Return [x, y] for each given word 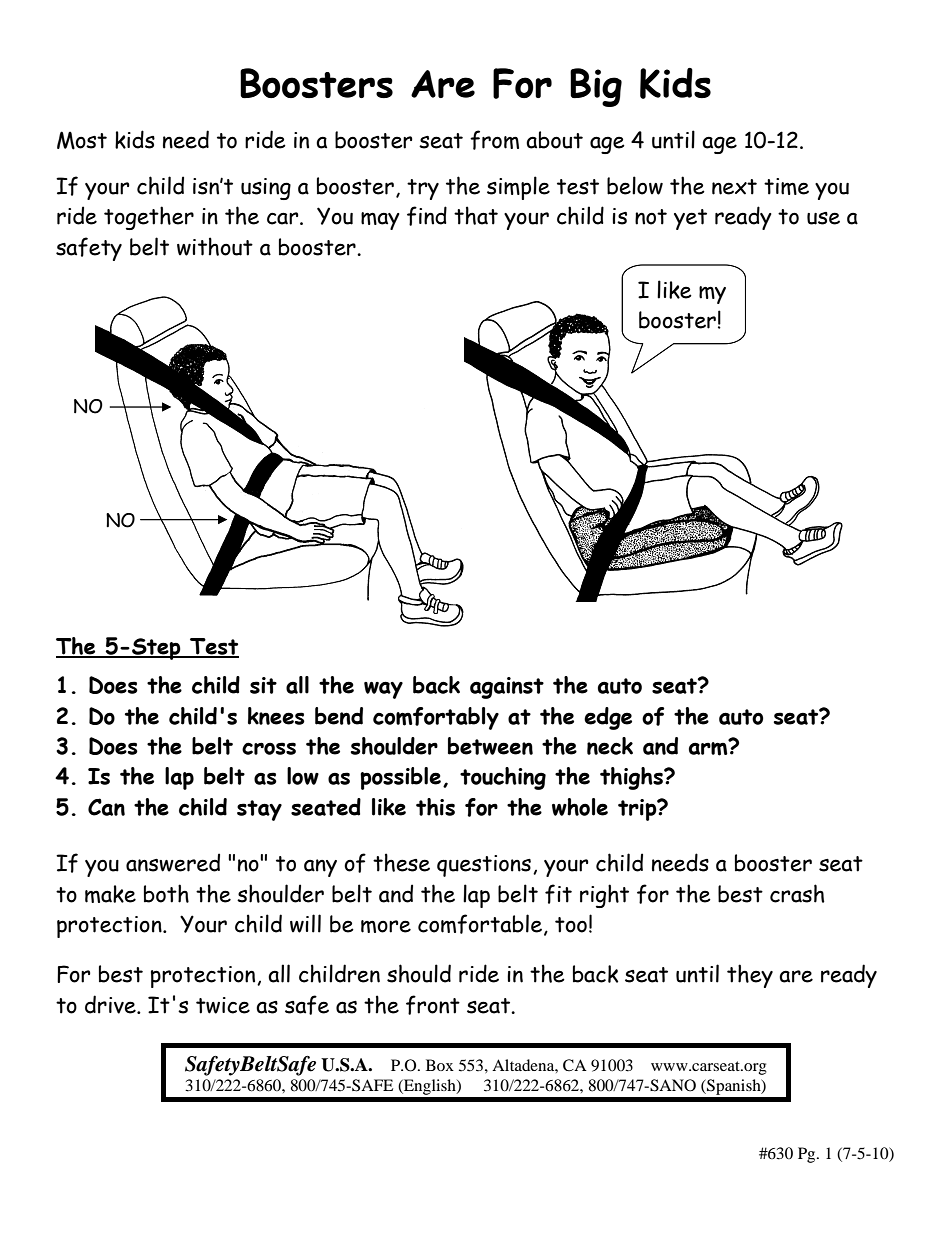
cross [269, 748]
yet [690, 219]
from [494, 140]
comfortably [436, 718]
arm [709, 748]
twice [223, 1005]
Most [82, 140]
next [734, 187]
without [215, 246]
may [380, 221]
